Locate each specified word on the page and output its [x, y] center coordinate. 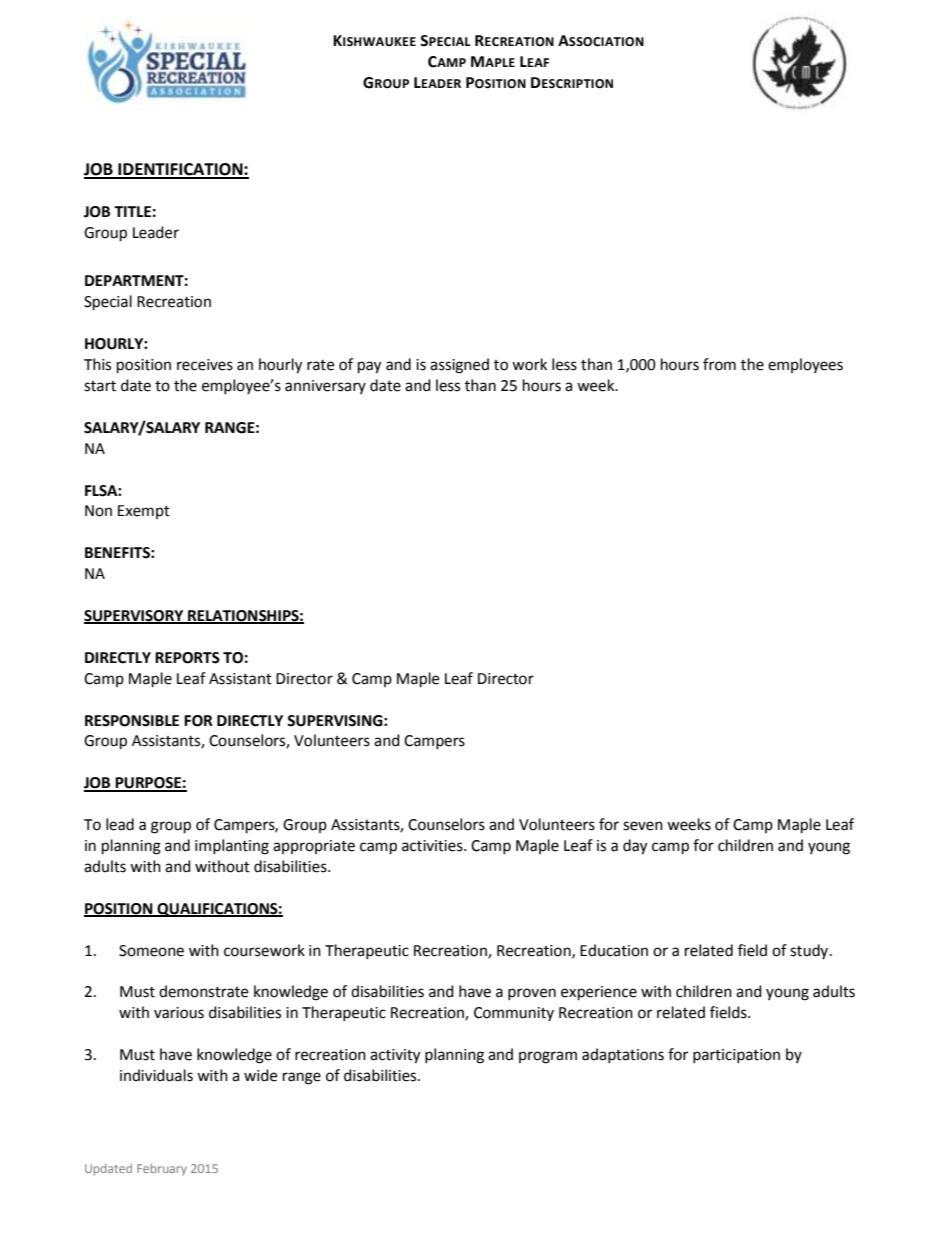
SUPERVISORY [135, 617]
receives [205, 365]
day [635, 847]
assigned [459, 366]
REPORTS [187, 658]
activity [395, 1056]
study [810, 951]
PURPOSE [148, 784]
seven [643, 826]
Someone [151, 951]
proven [532, 994]
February [162, 1170]
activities [433, 846]
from [719, 364]
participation [736, 1056]
